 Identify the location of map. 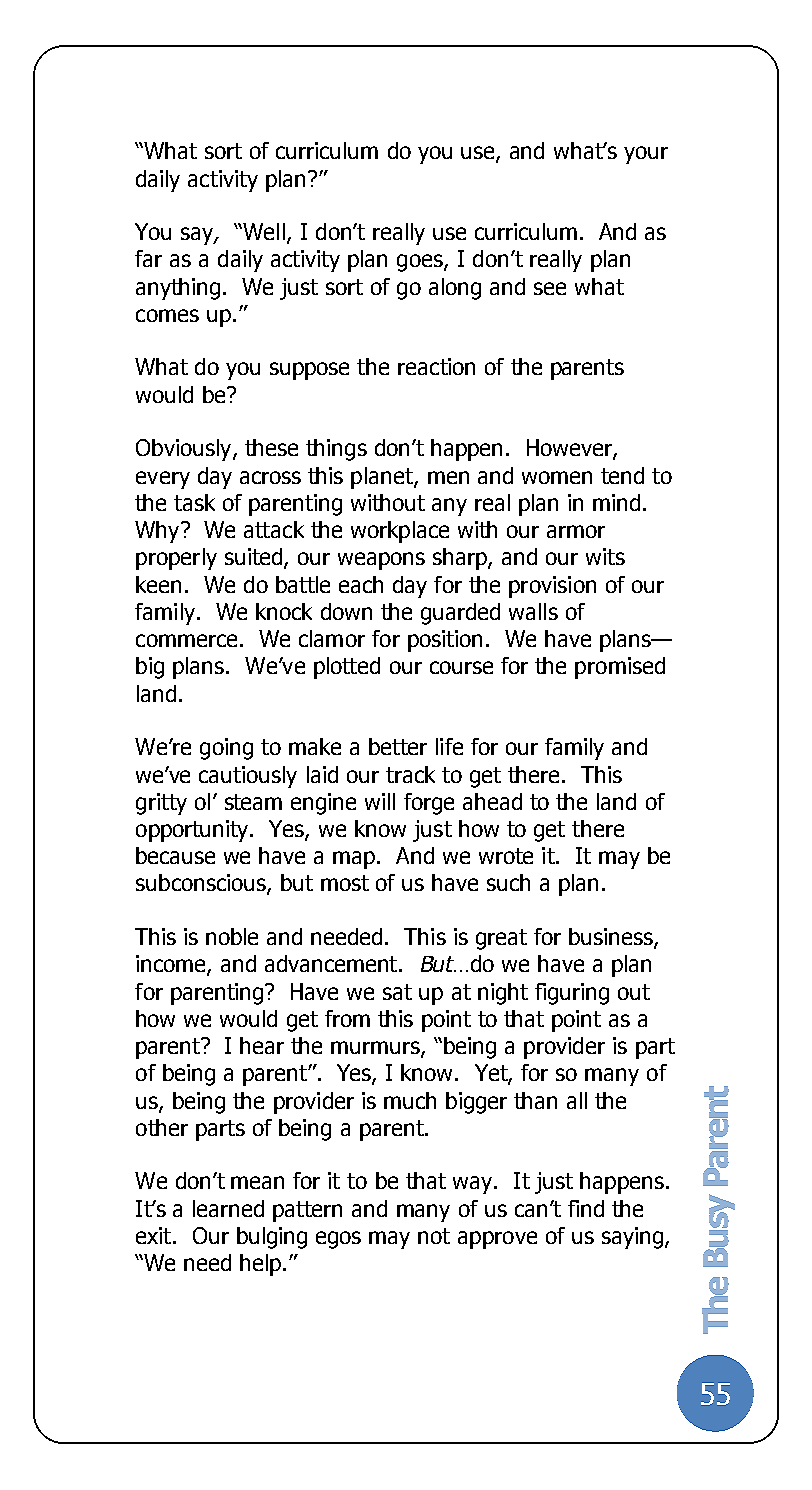
(355, 860).
